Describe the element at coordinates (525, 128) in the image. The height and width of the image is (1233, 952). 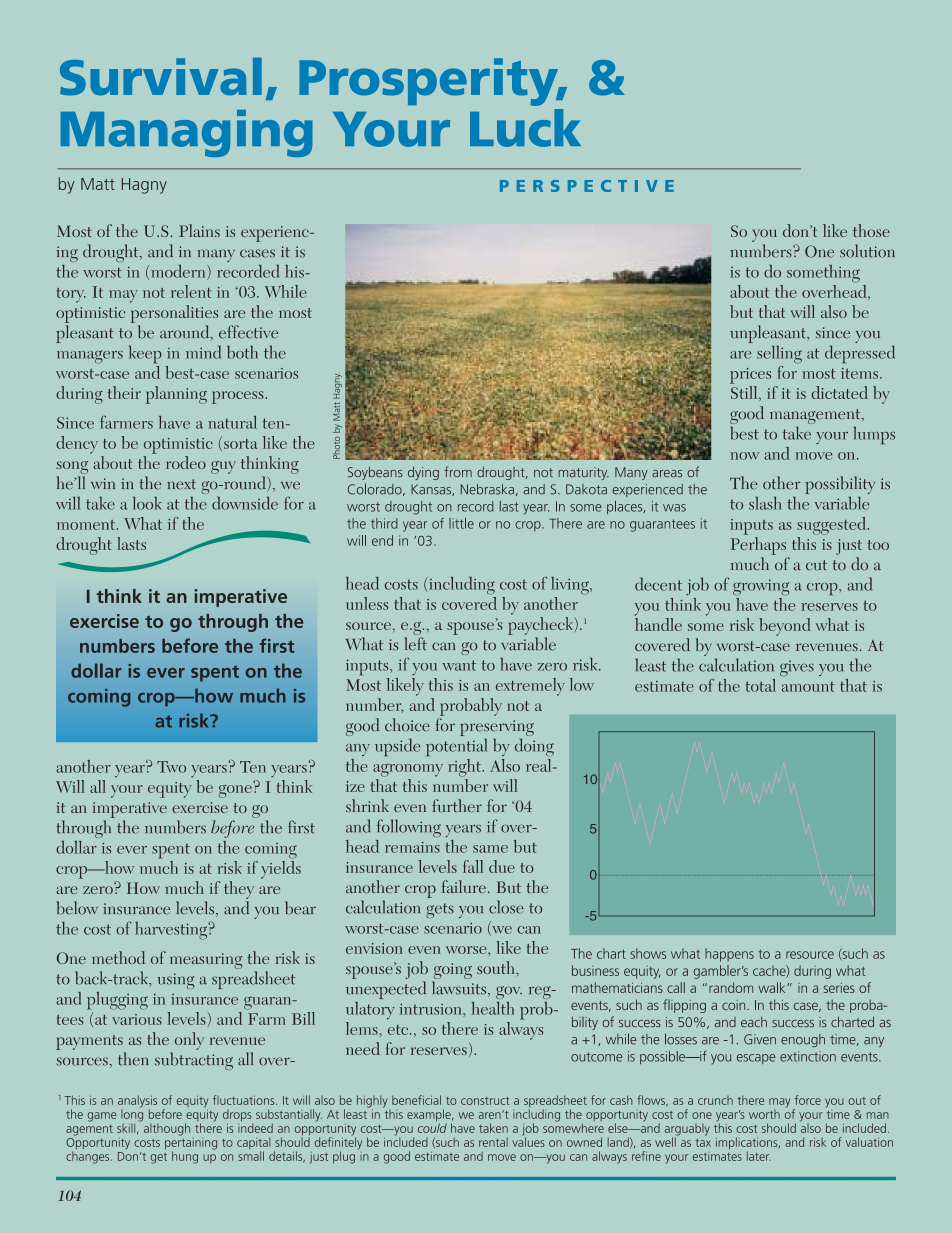
I see `Luck` at that location.
